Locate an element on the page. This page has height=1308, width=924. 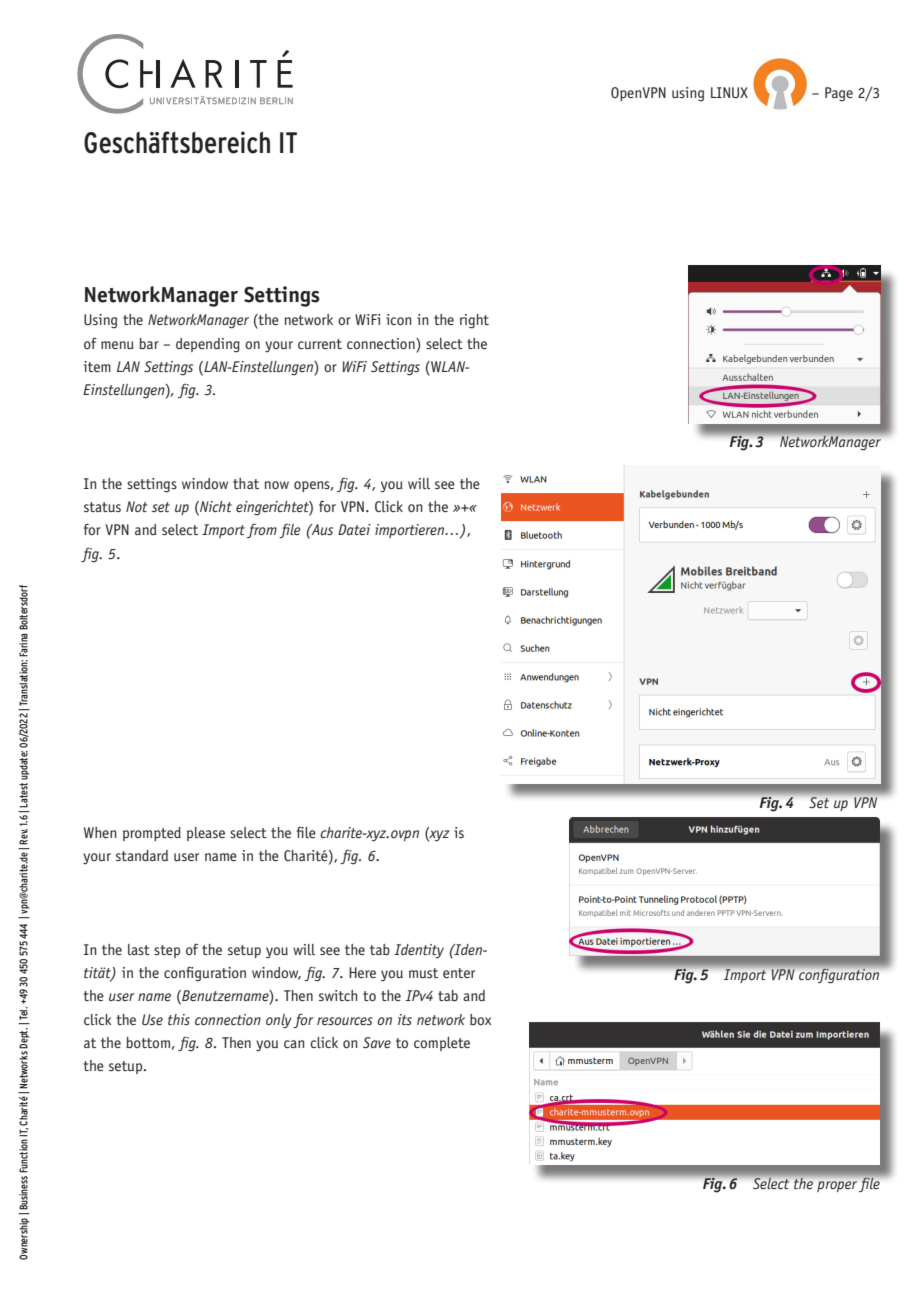
bottom is located at coordinates (148, 1042).
